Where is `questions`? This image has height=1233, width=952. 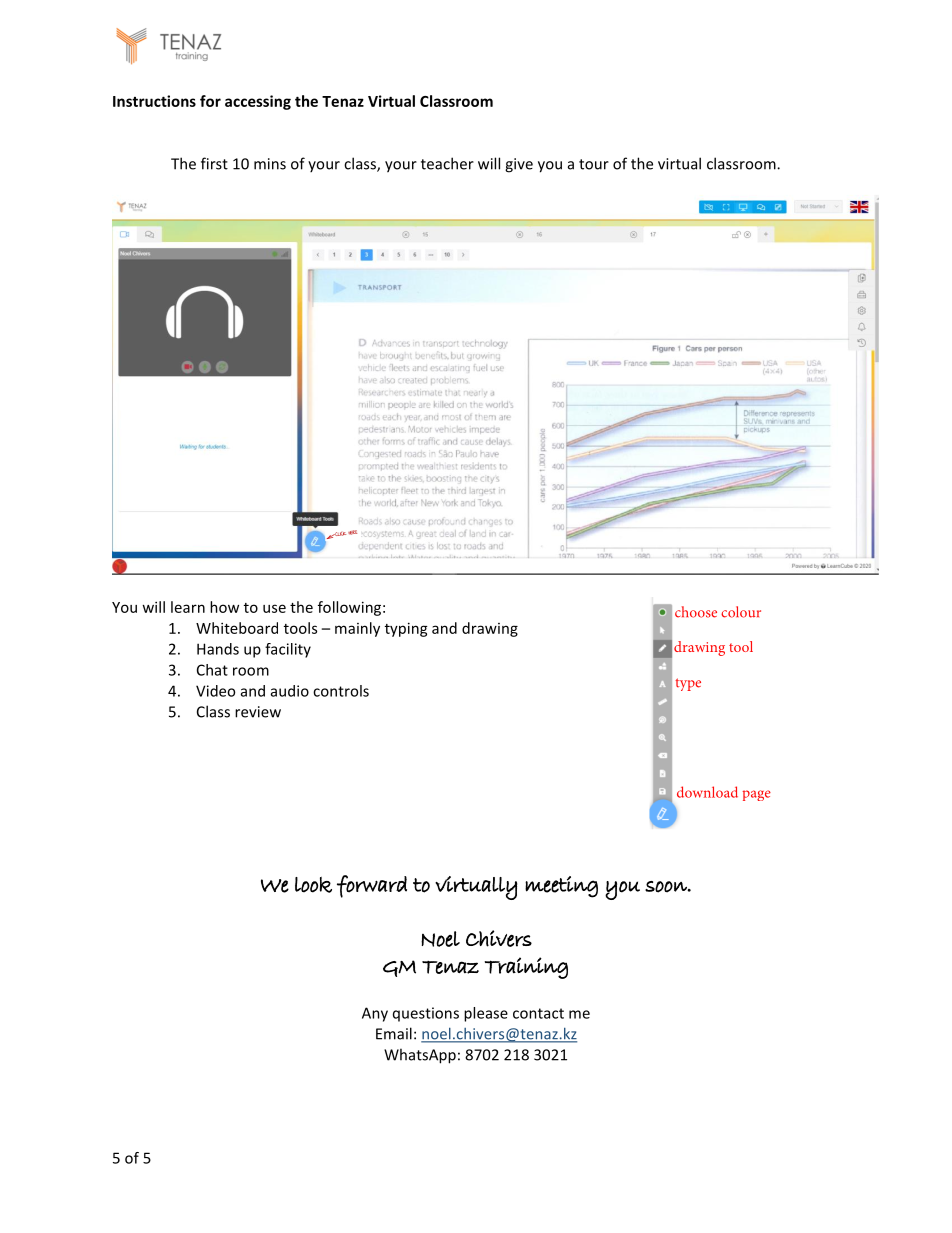 questions is located at coordinates (426, 1014).
